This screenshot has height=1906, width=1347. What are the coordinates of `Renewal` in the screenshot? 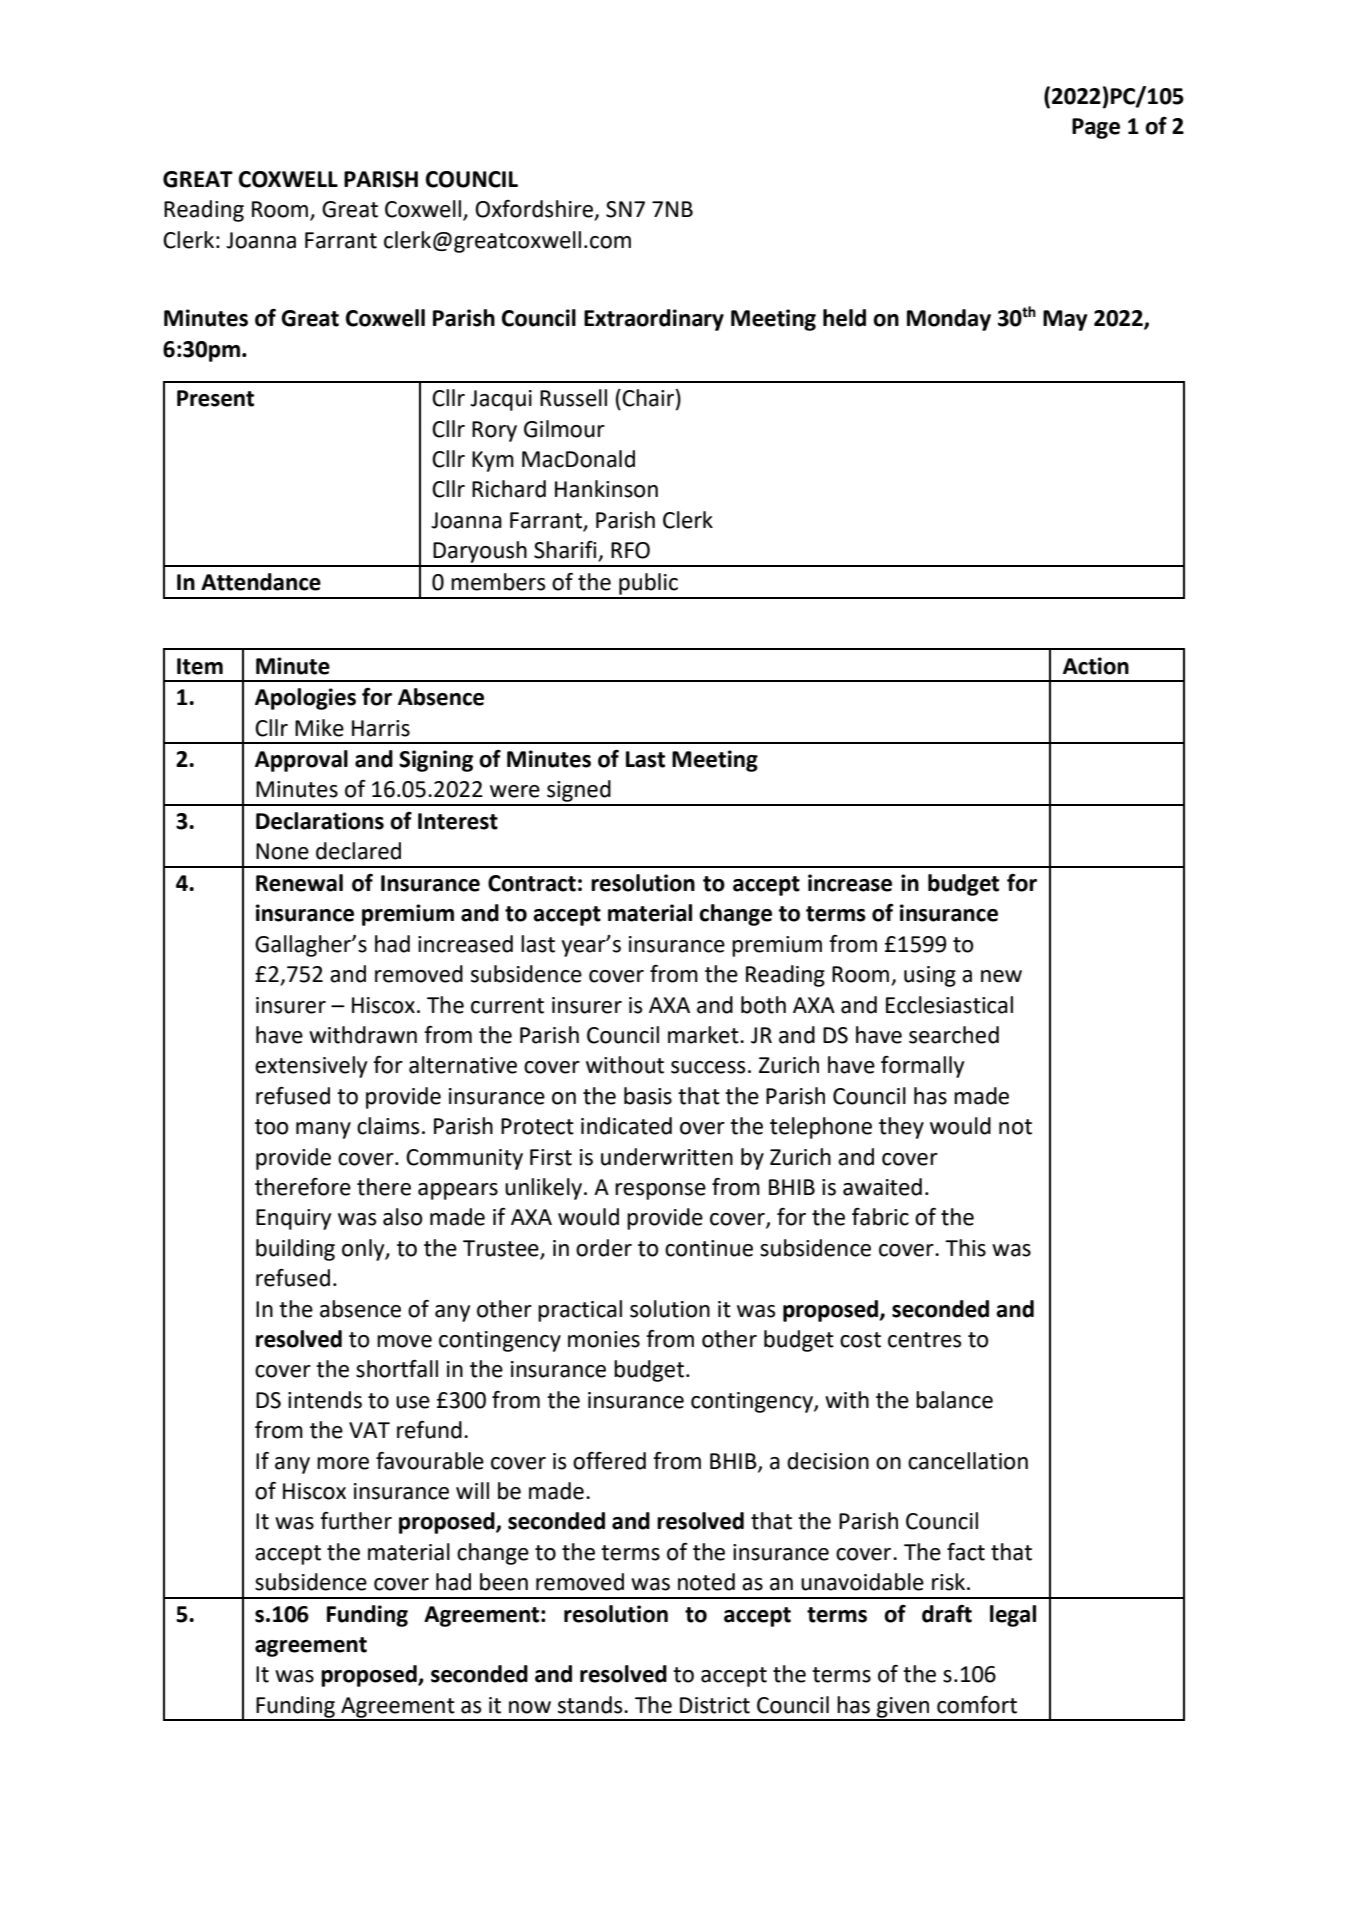 It's located at (299, 883).
